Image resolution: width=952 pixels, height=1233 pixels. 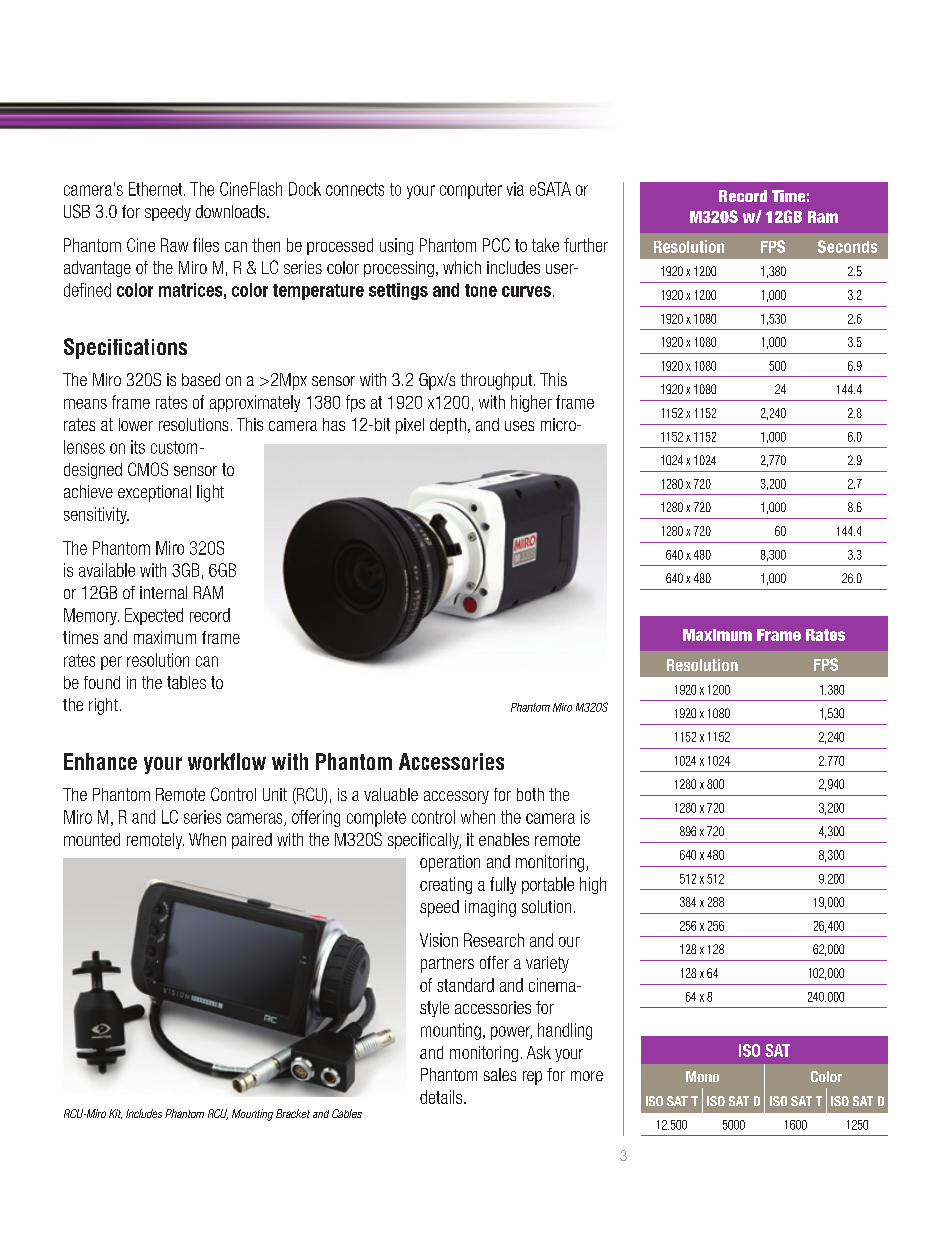 What do you see at coordinates (530, 794) in the screenshot?
I see `both` at bounding box center [530, 794].
